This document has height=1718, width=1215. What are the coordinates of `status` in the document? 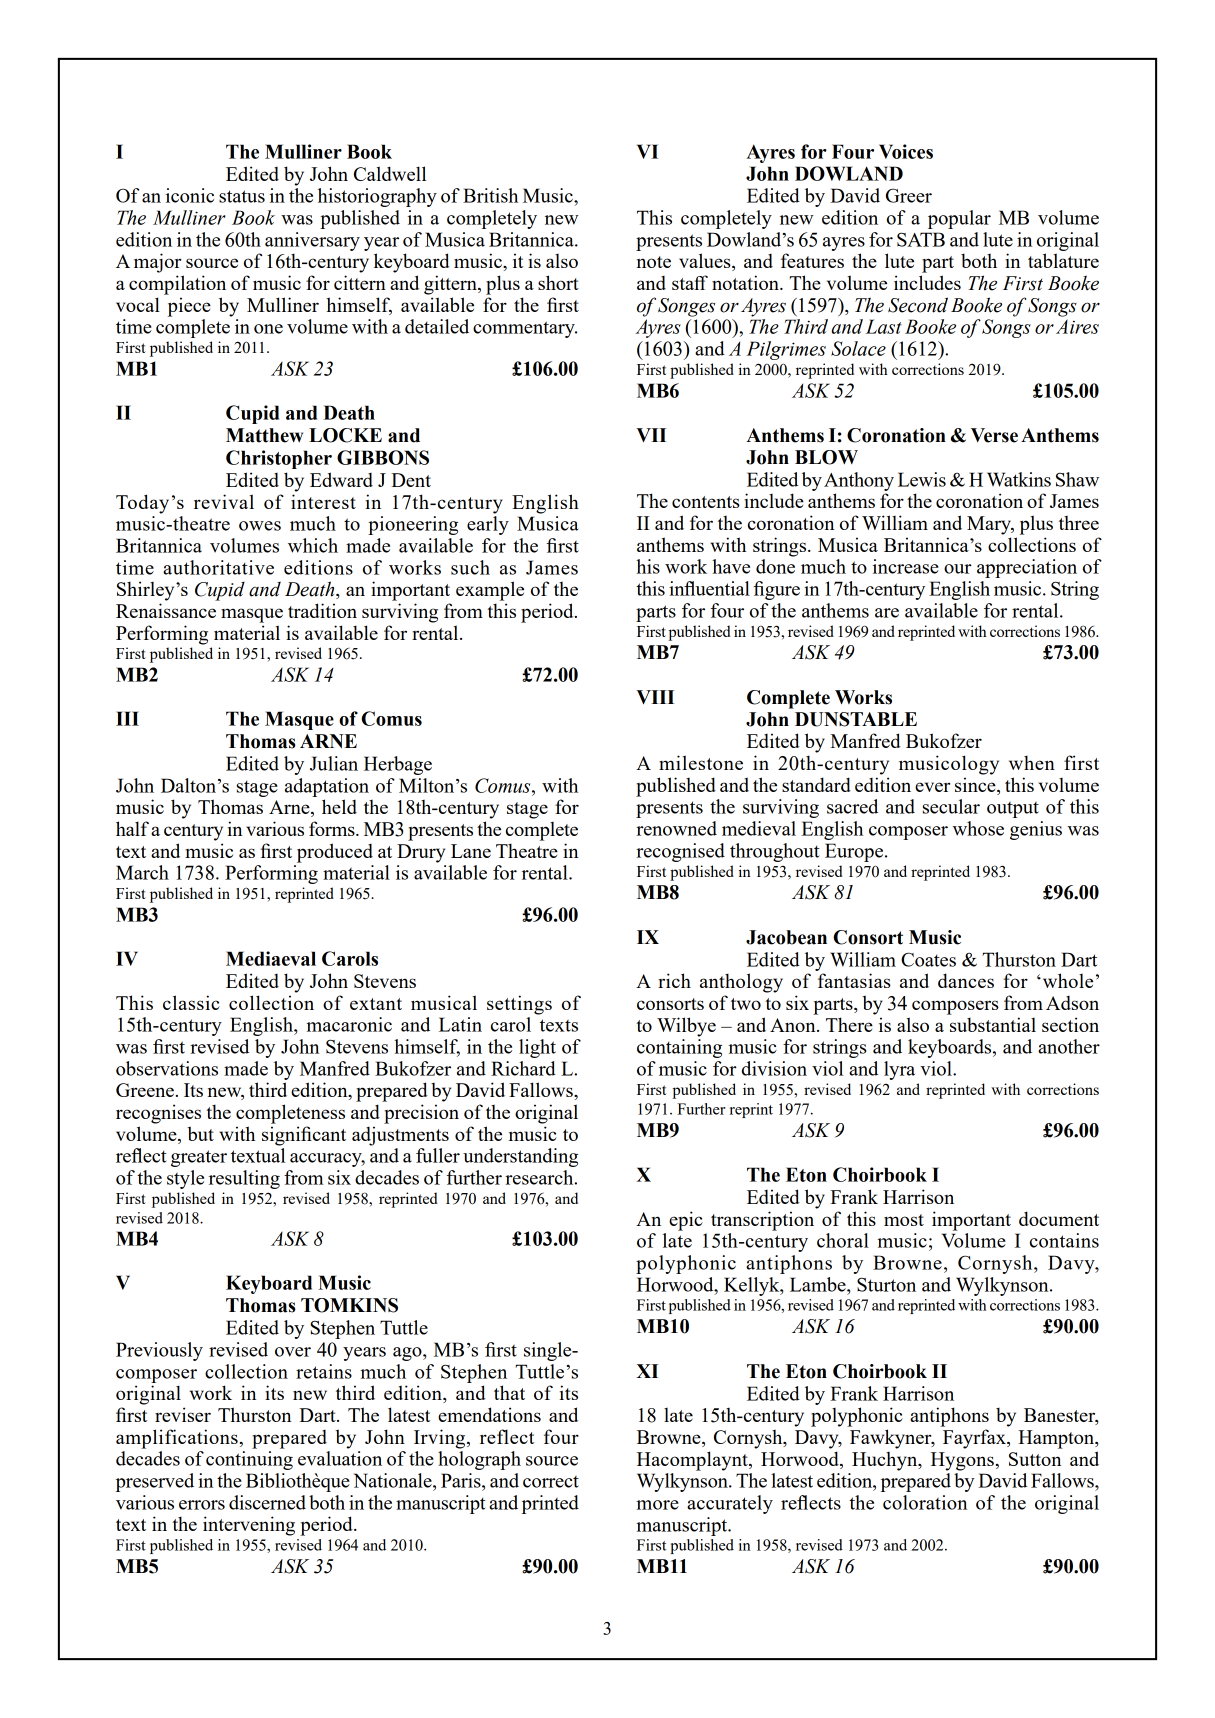 It's located at (242, 196).
